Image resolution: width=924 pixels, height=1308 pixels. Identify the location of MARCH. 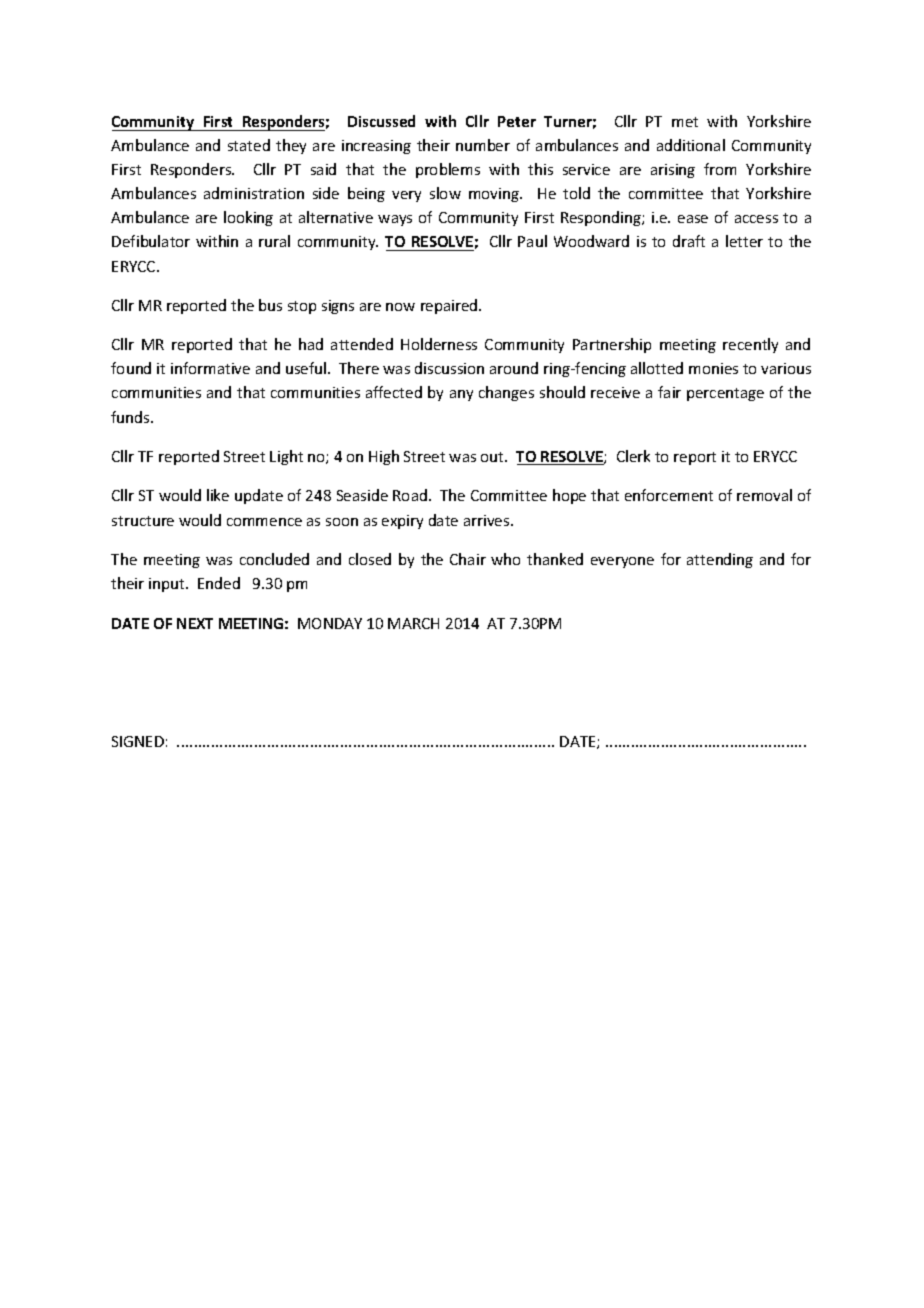
(413, 623).
